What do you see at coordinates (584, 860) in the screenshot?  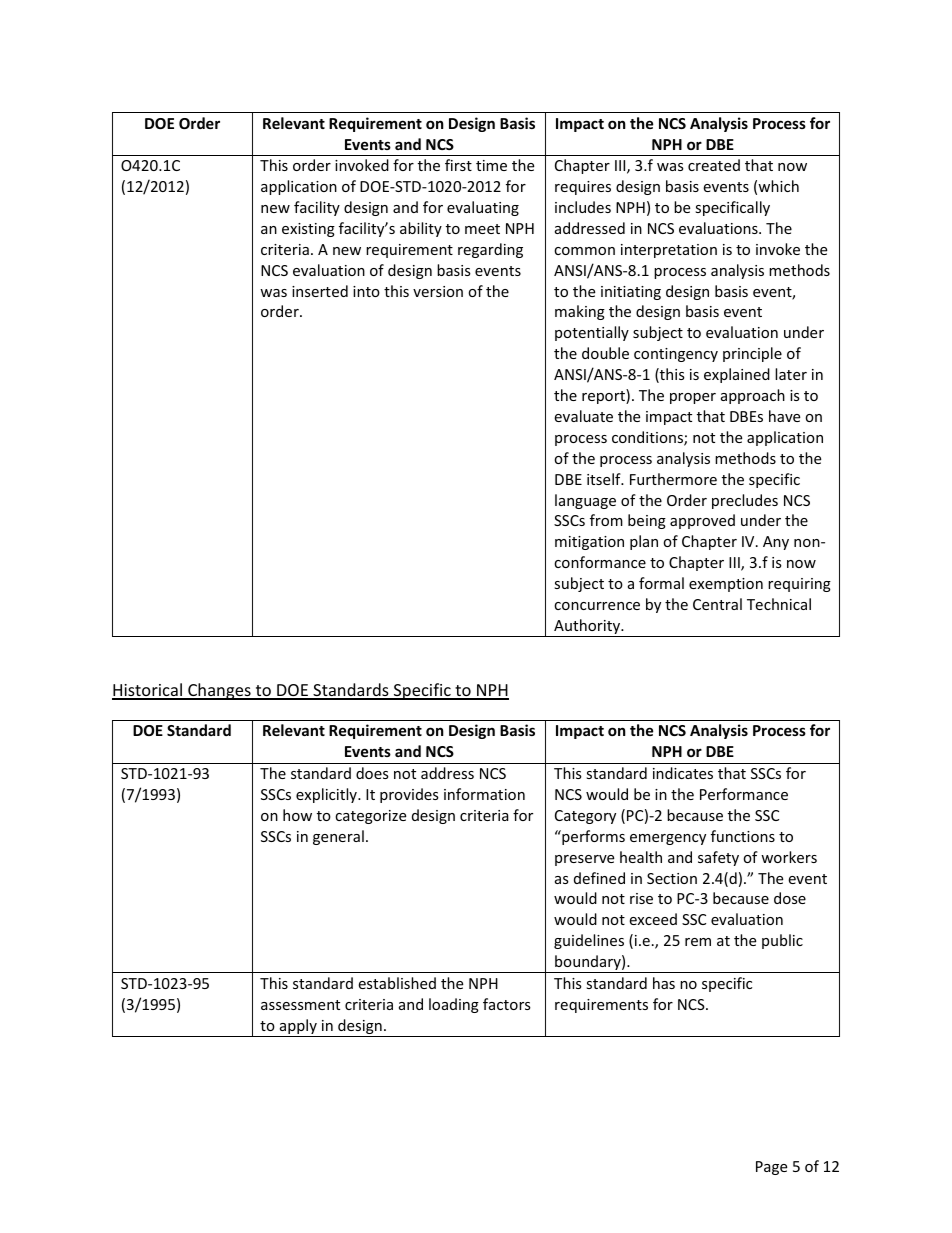 I see `preserve` at bounding box center [584, 860].
